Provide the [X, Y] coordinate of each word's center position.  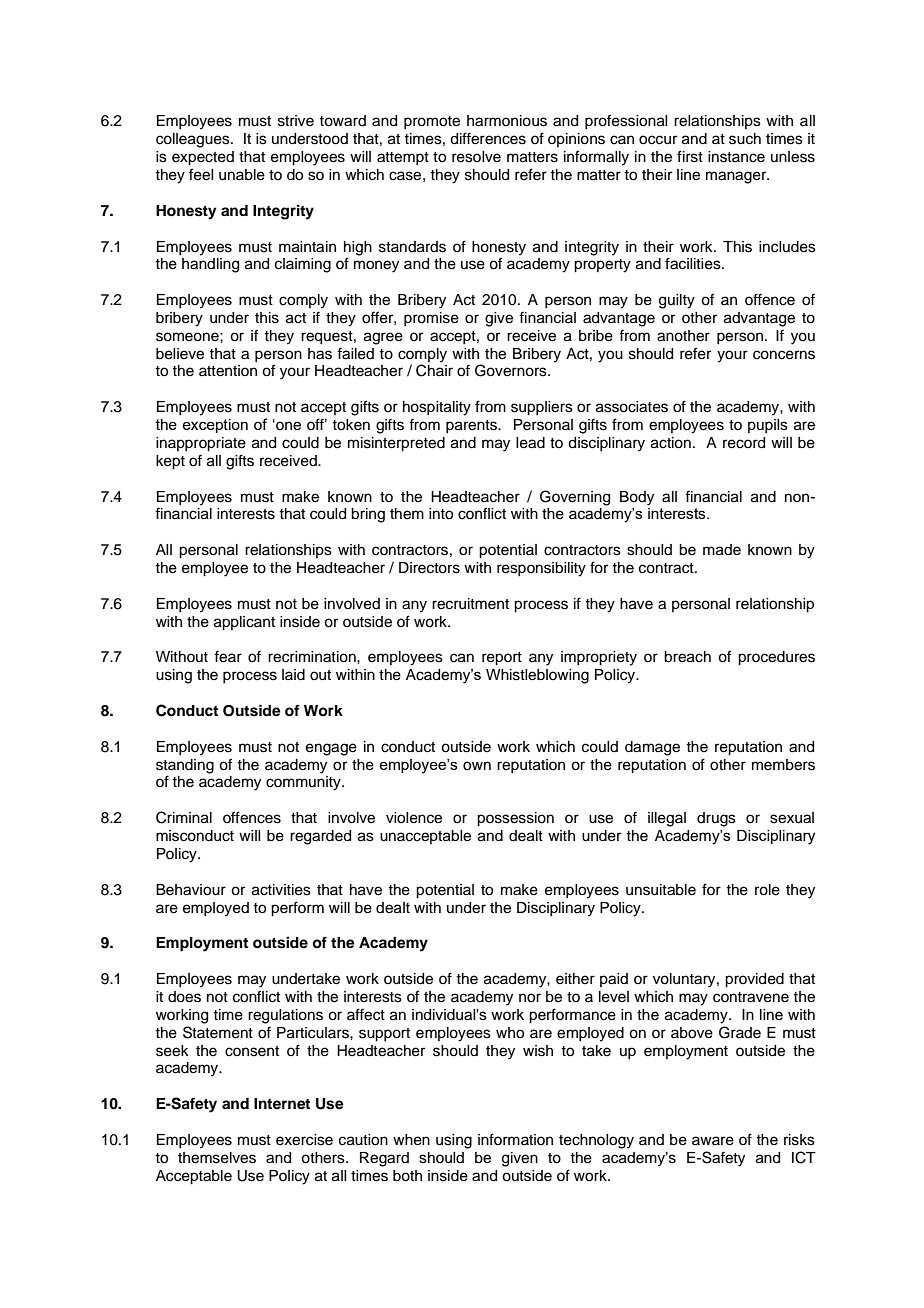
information [515, 1139]
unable [242, 175]
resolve [476, 157]
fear [228, 656]
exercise [304, 1140]
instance [736, 157]
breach [687, 657]
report [502, 659]
